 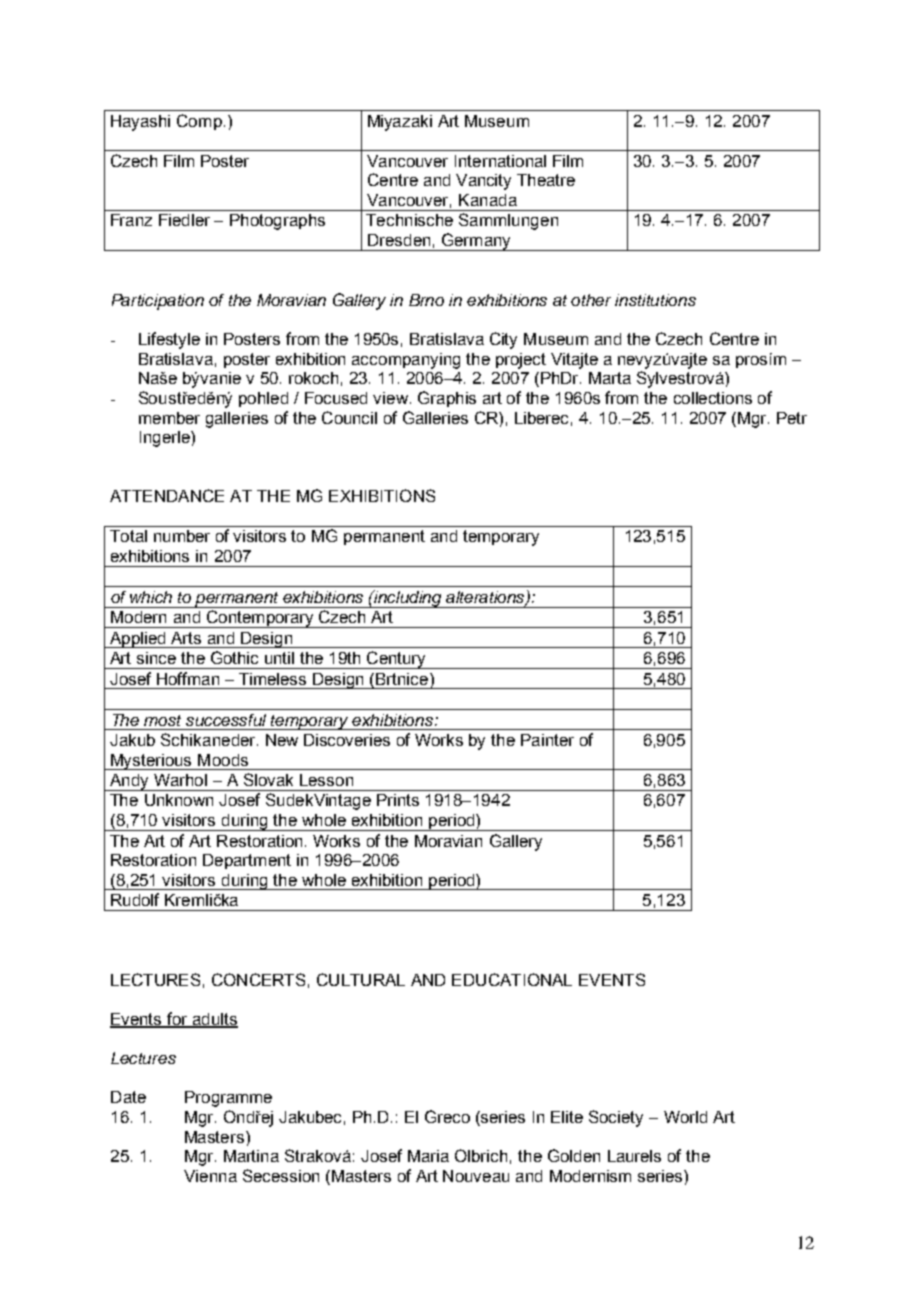 I want to click on International, so click(x=500, y=161).
